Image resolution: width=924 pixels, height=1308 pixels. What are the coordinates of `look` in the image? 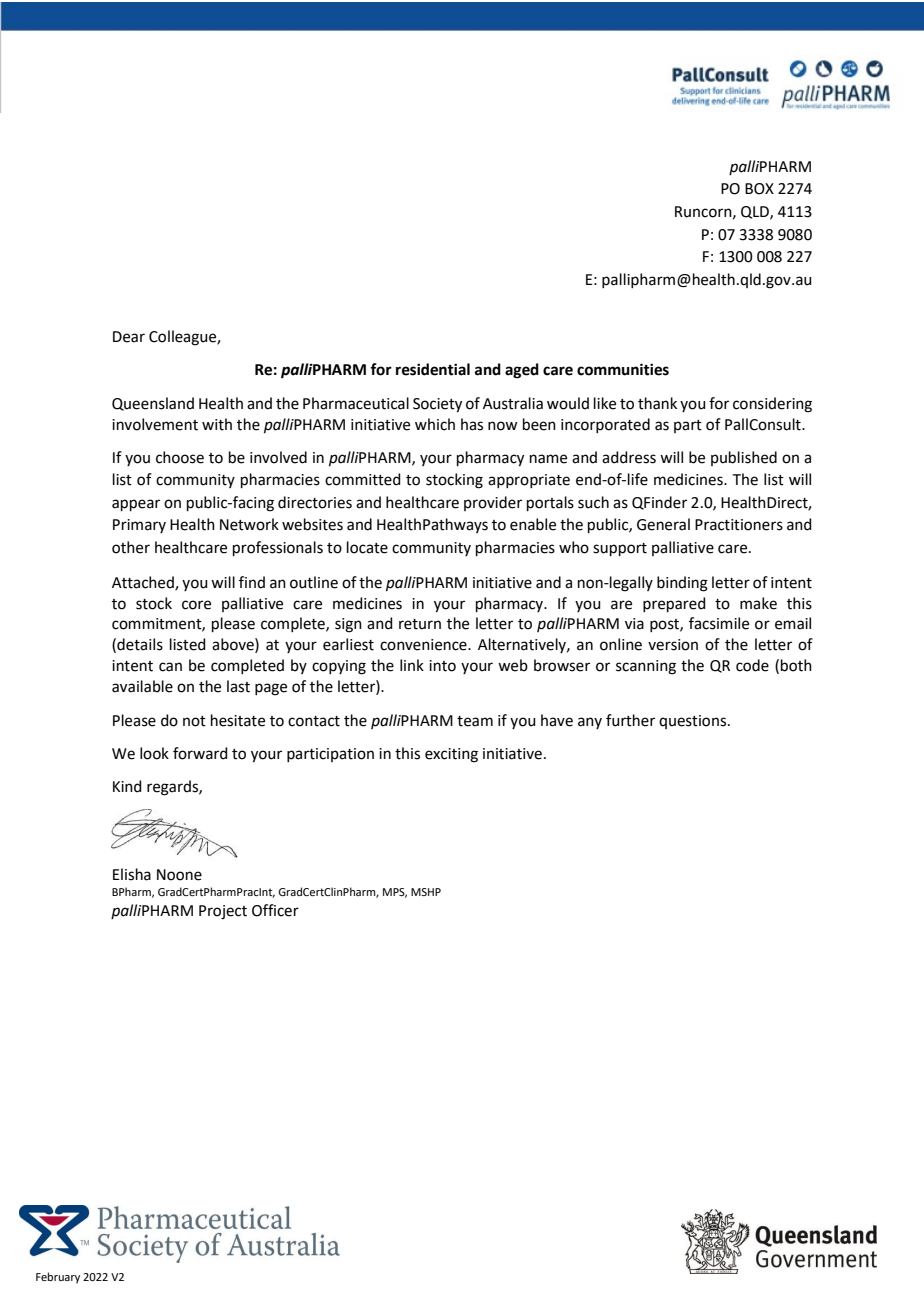 It's located at (154, 753).
